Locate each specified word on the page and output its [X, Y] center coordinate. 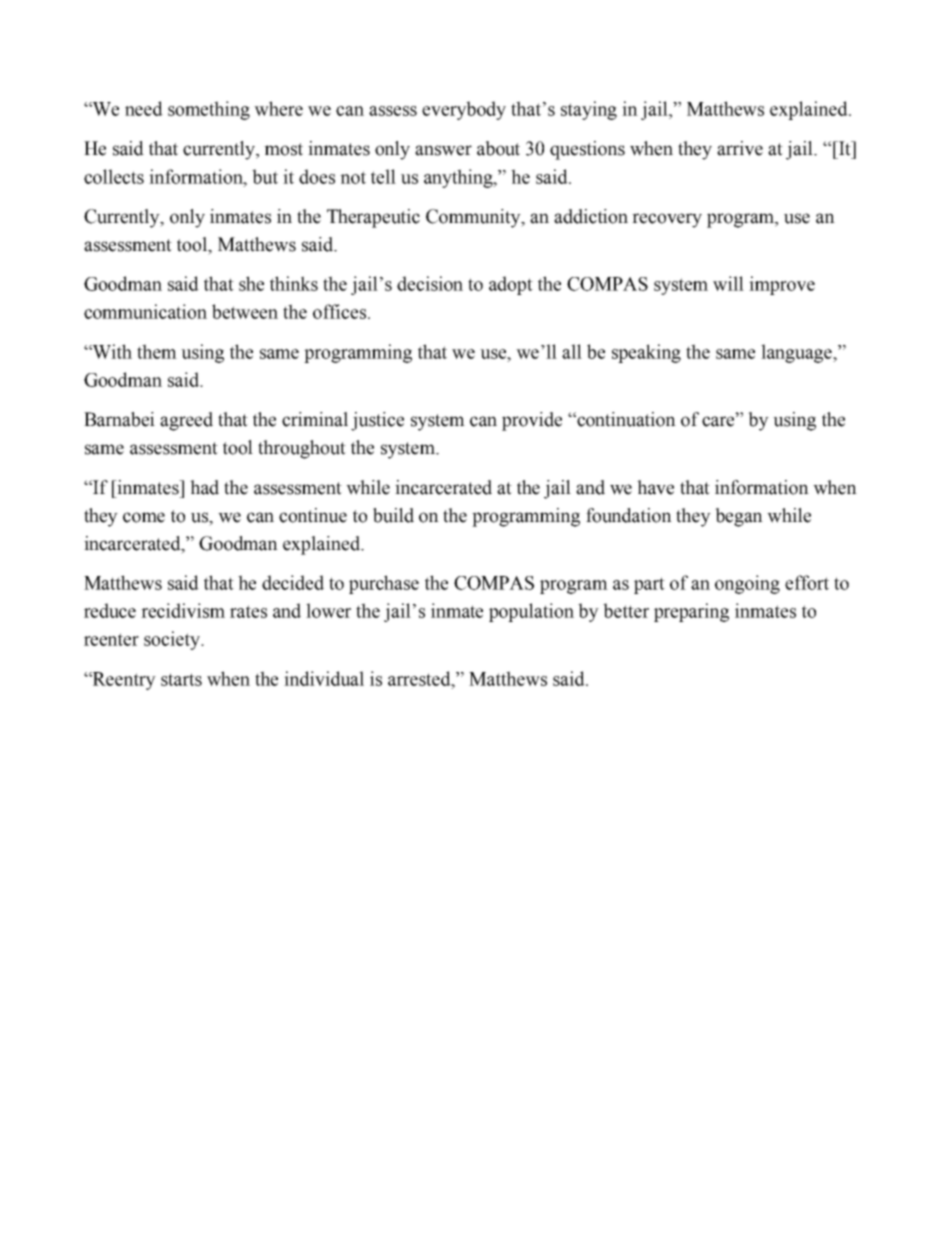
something [209, 110]
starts [181, 679]
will [728, 283]
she [251, 283]
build [393, 515]
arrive [740, 148]
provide [532, 421]
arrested [420, 678]
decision [430, 283]
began [739, 517]
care [719, 421]
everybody [464, 110]
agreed [186, 421]
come [144, 517]
